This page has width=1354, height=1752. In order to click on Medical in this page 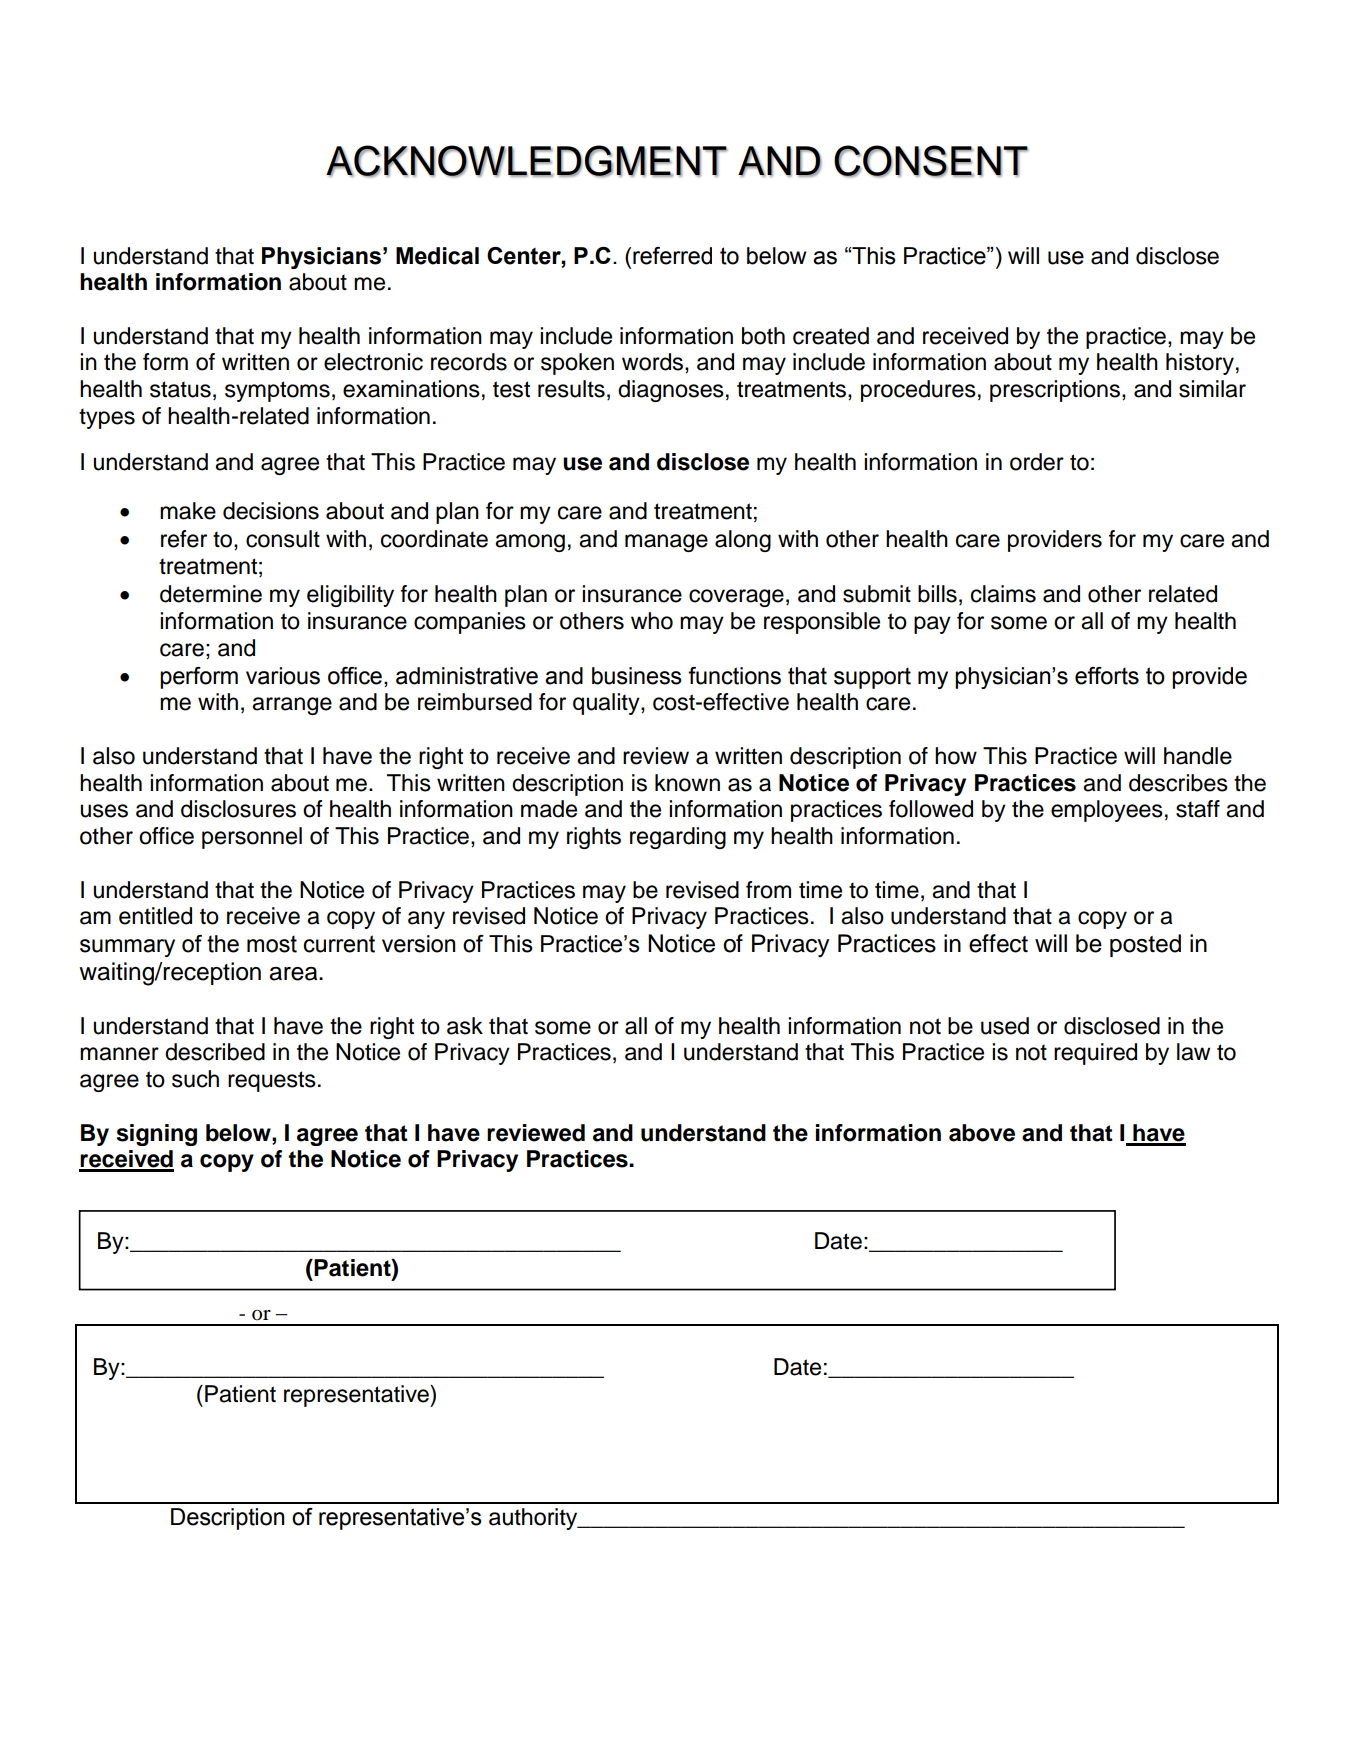, I will do `click(437, 256)`.
